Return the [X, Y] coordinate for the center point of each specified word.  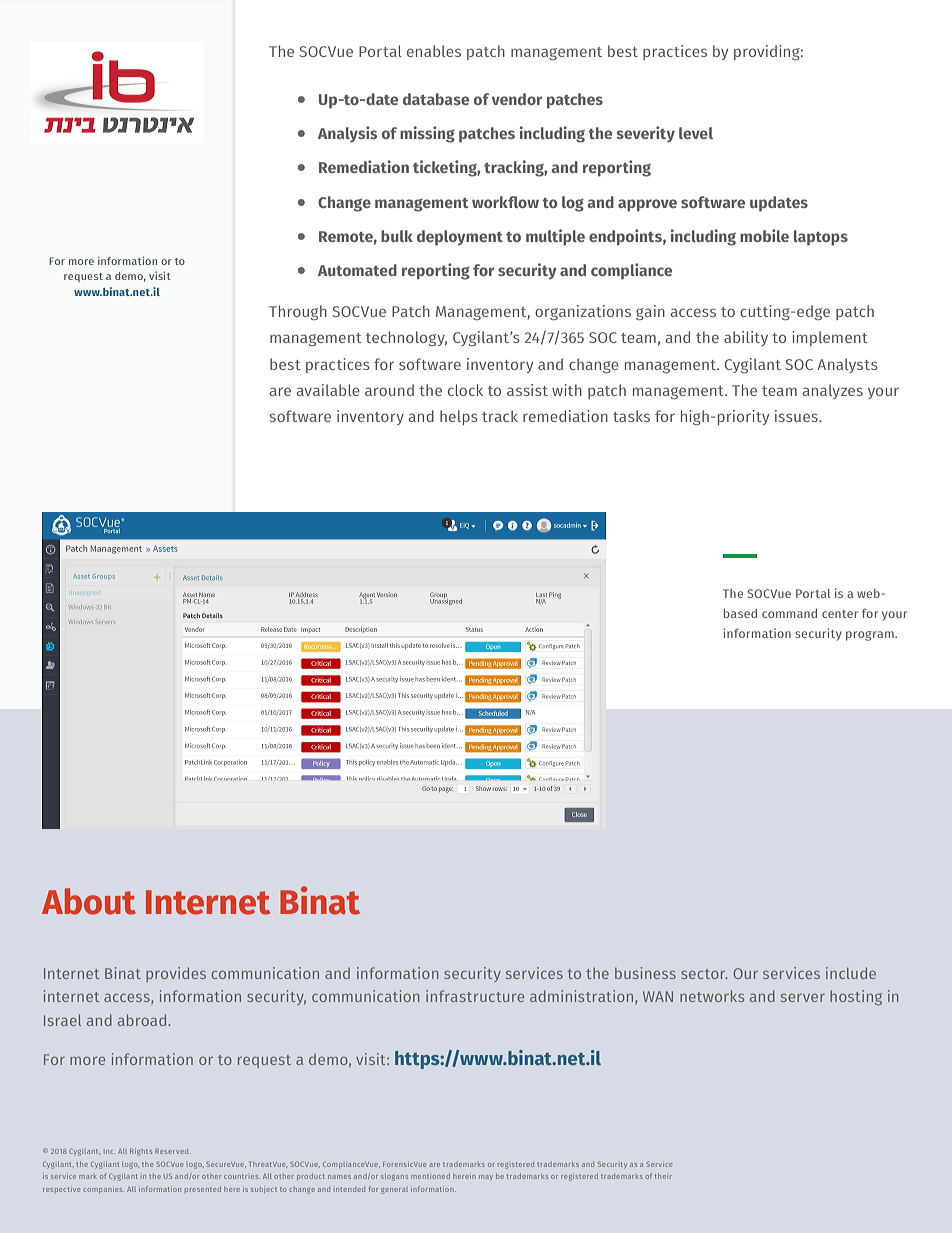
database [436, 99]
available [328, 390]
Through [298, 312]
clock [465, 390]
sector [704, 974]
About [89, 901]
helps [459, 417]
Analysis [347, 134]
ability [746, 338]
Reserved [173, 1151]
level [696, 133]
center [840, 614]
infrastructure [475, 996]
